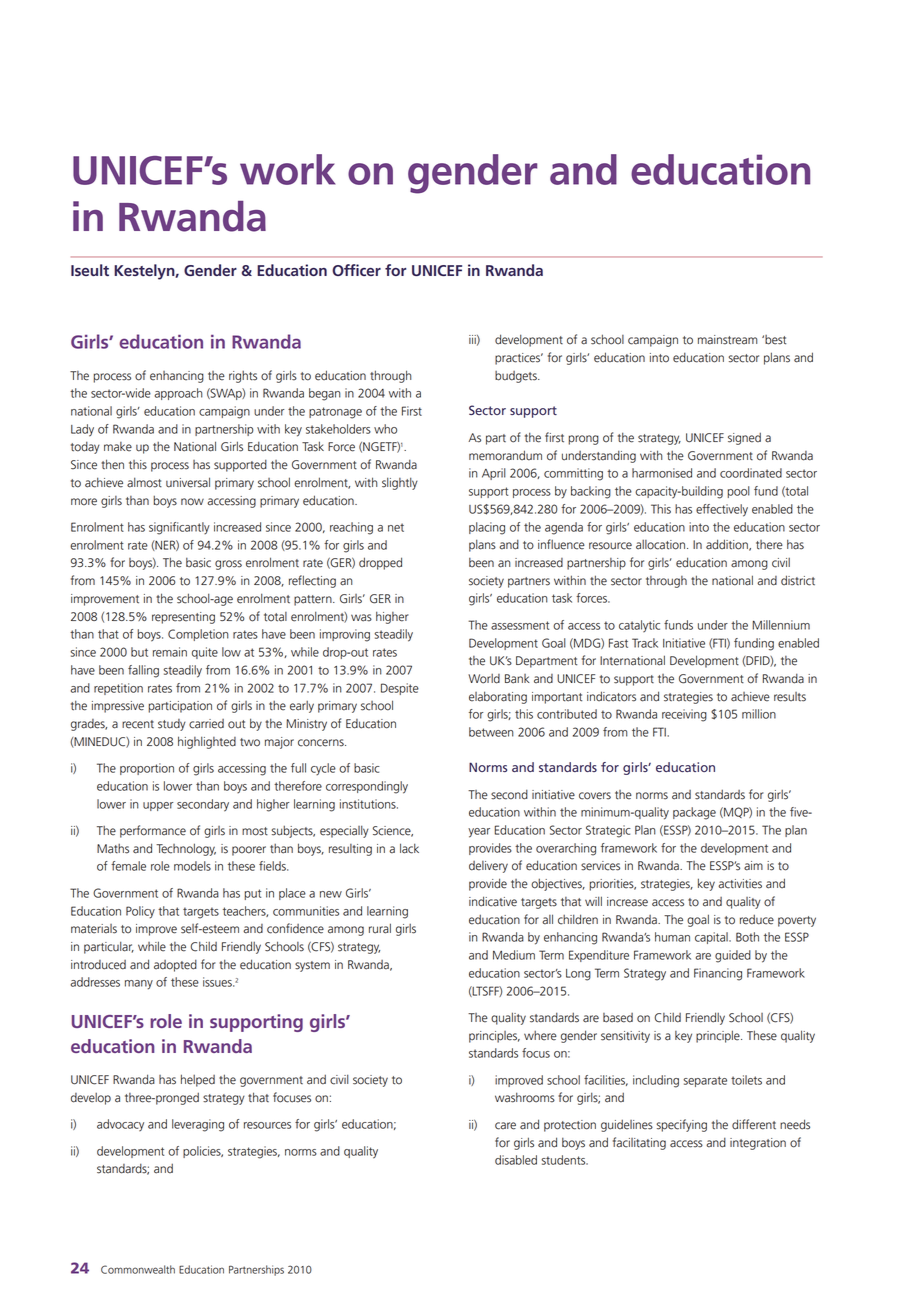 This screenshot has height=1308, width=924. I want to click on integration, so click(758, 1144).
